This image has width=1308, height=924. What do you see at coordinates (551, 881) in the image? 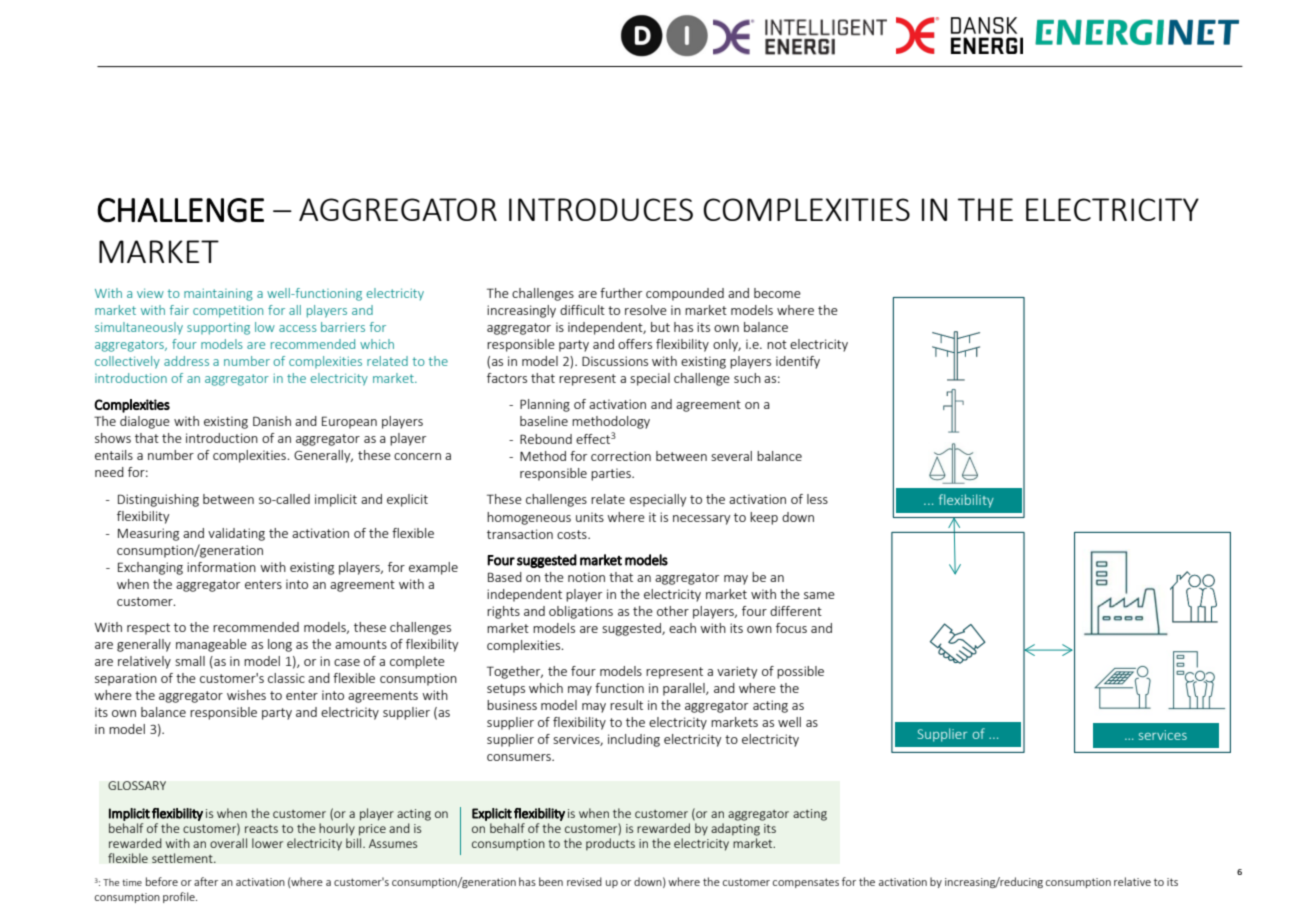
I see `been` at bounding box center [551, 881].
